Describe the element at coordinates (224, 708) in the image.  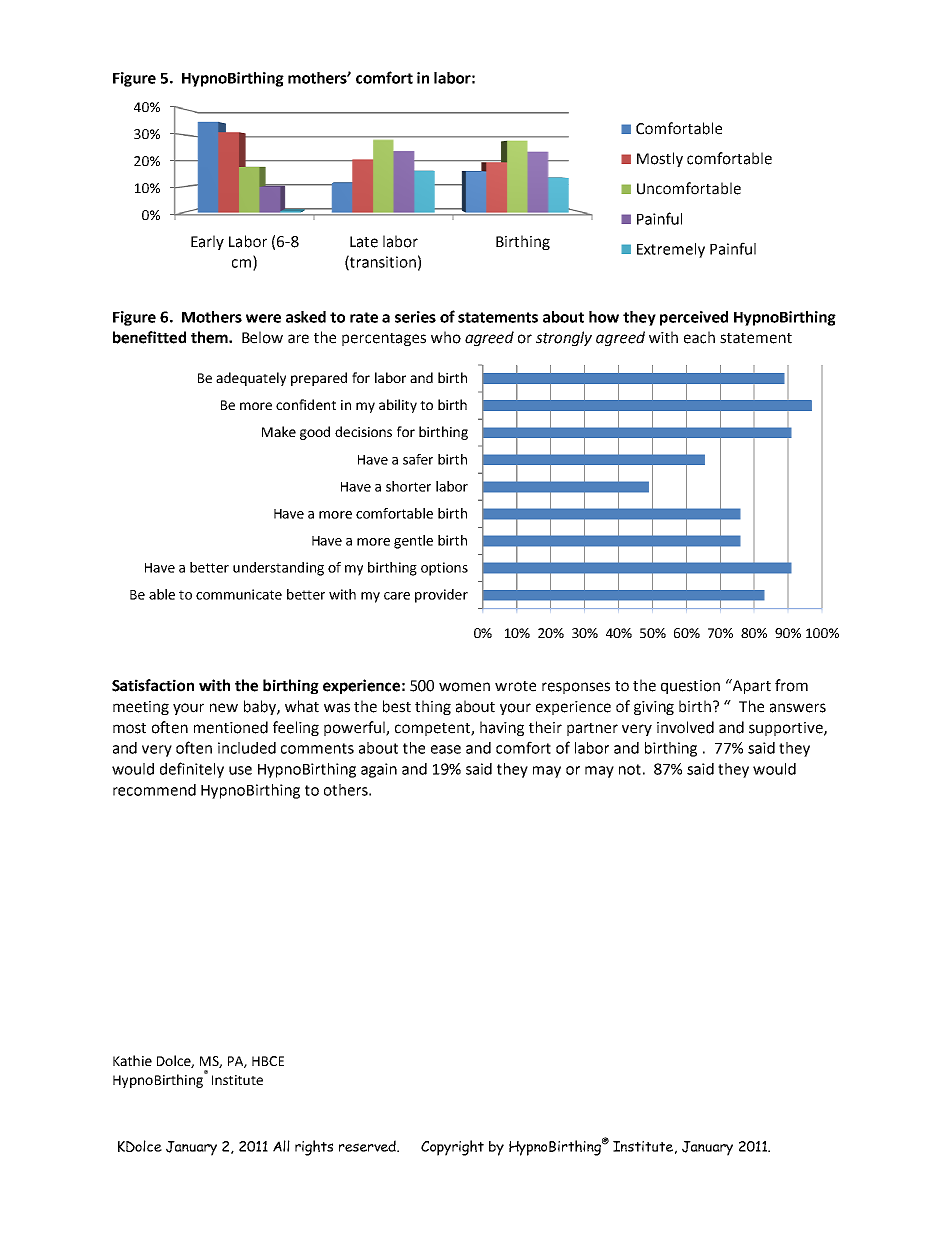
I see `new` at that location.
